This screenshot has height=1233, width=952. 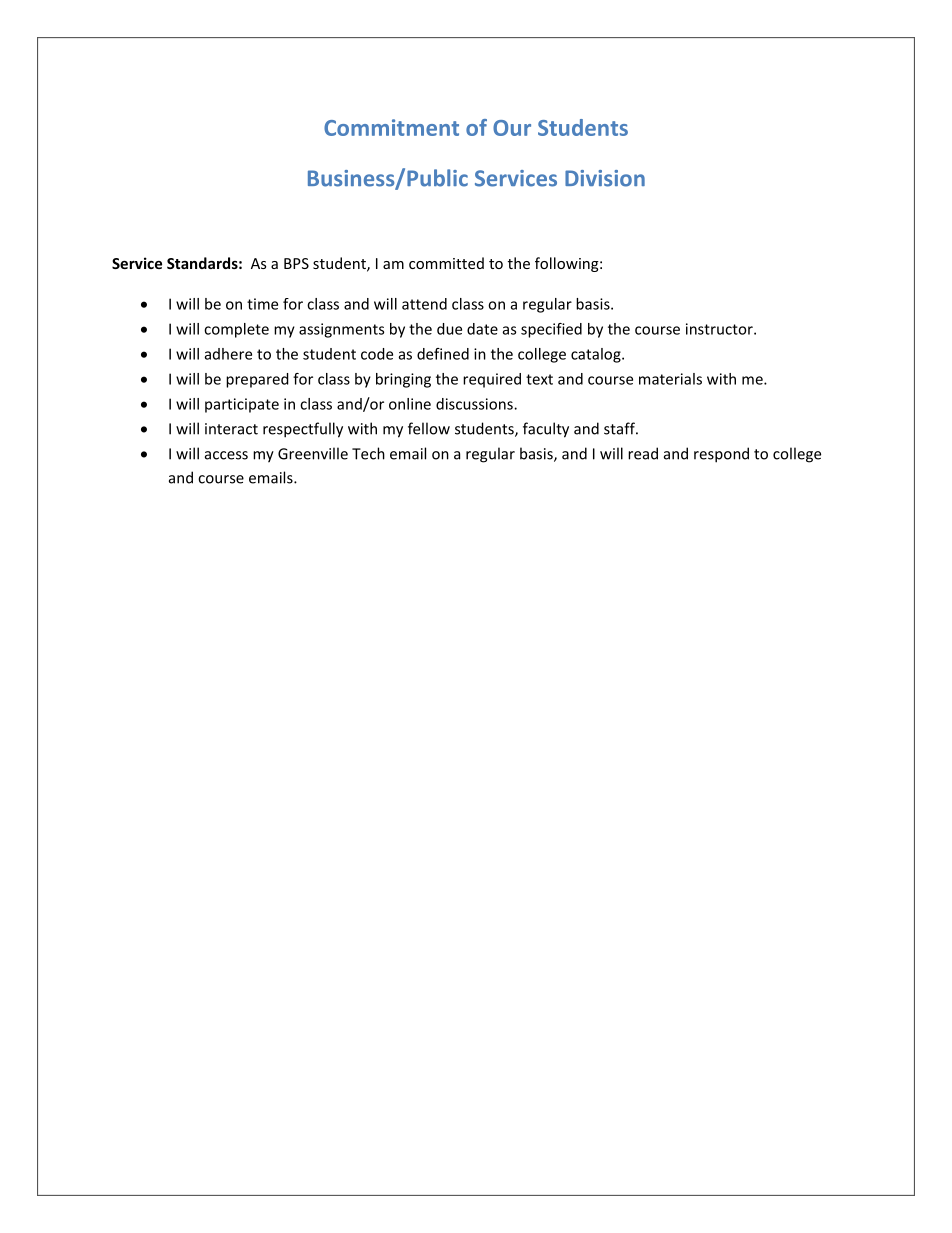 I want to click on Greenville, so click(x=313, y=453).
